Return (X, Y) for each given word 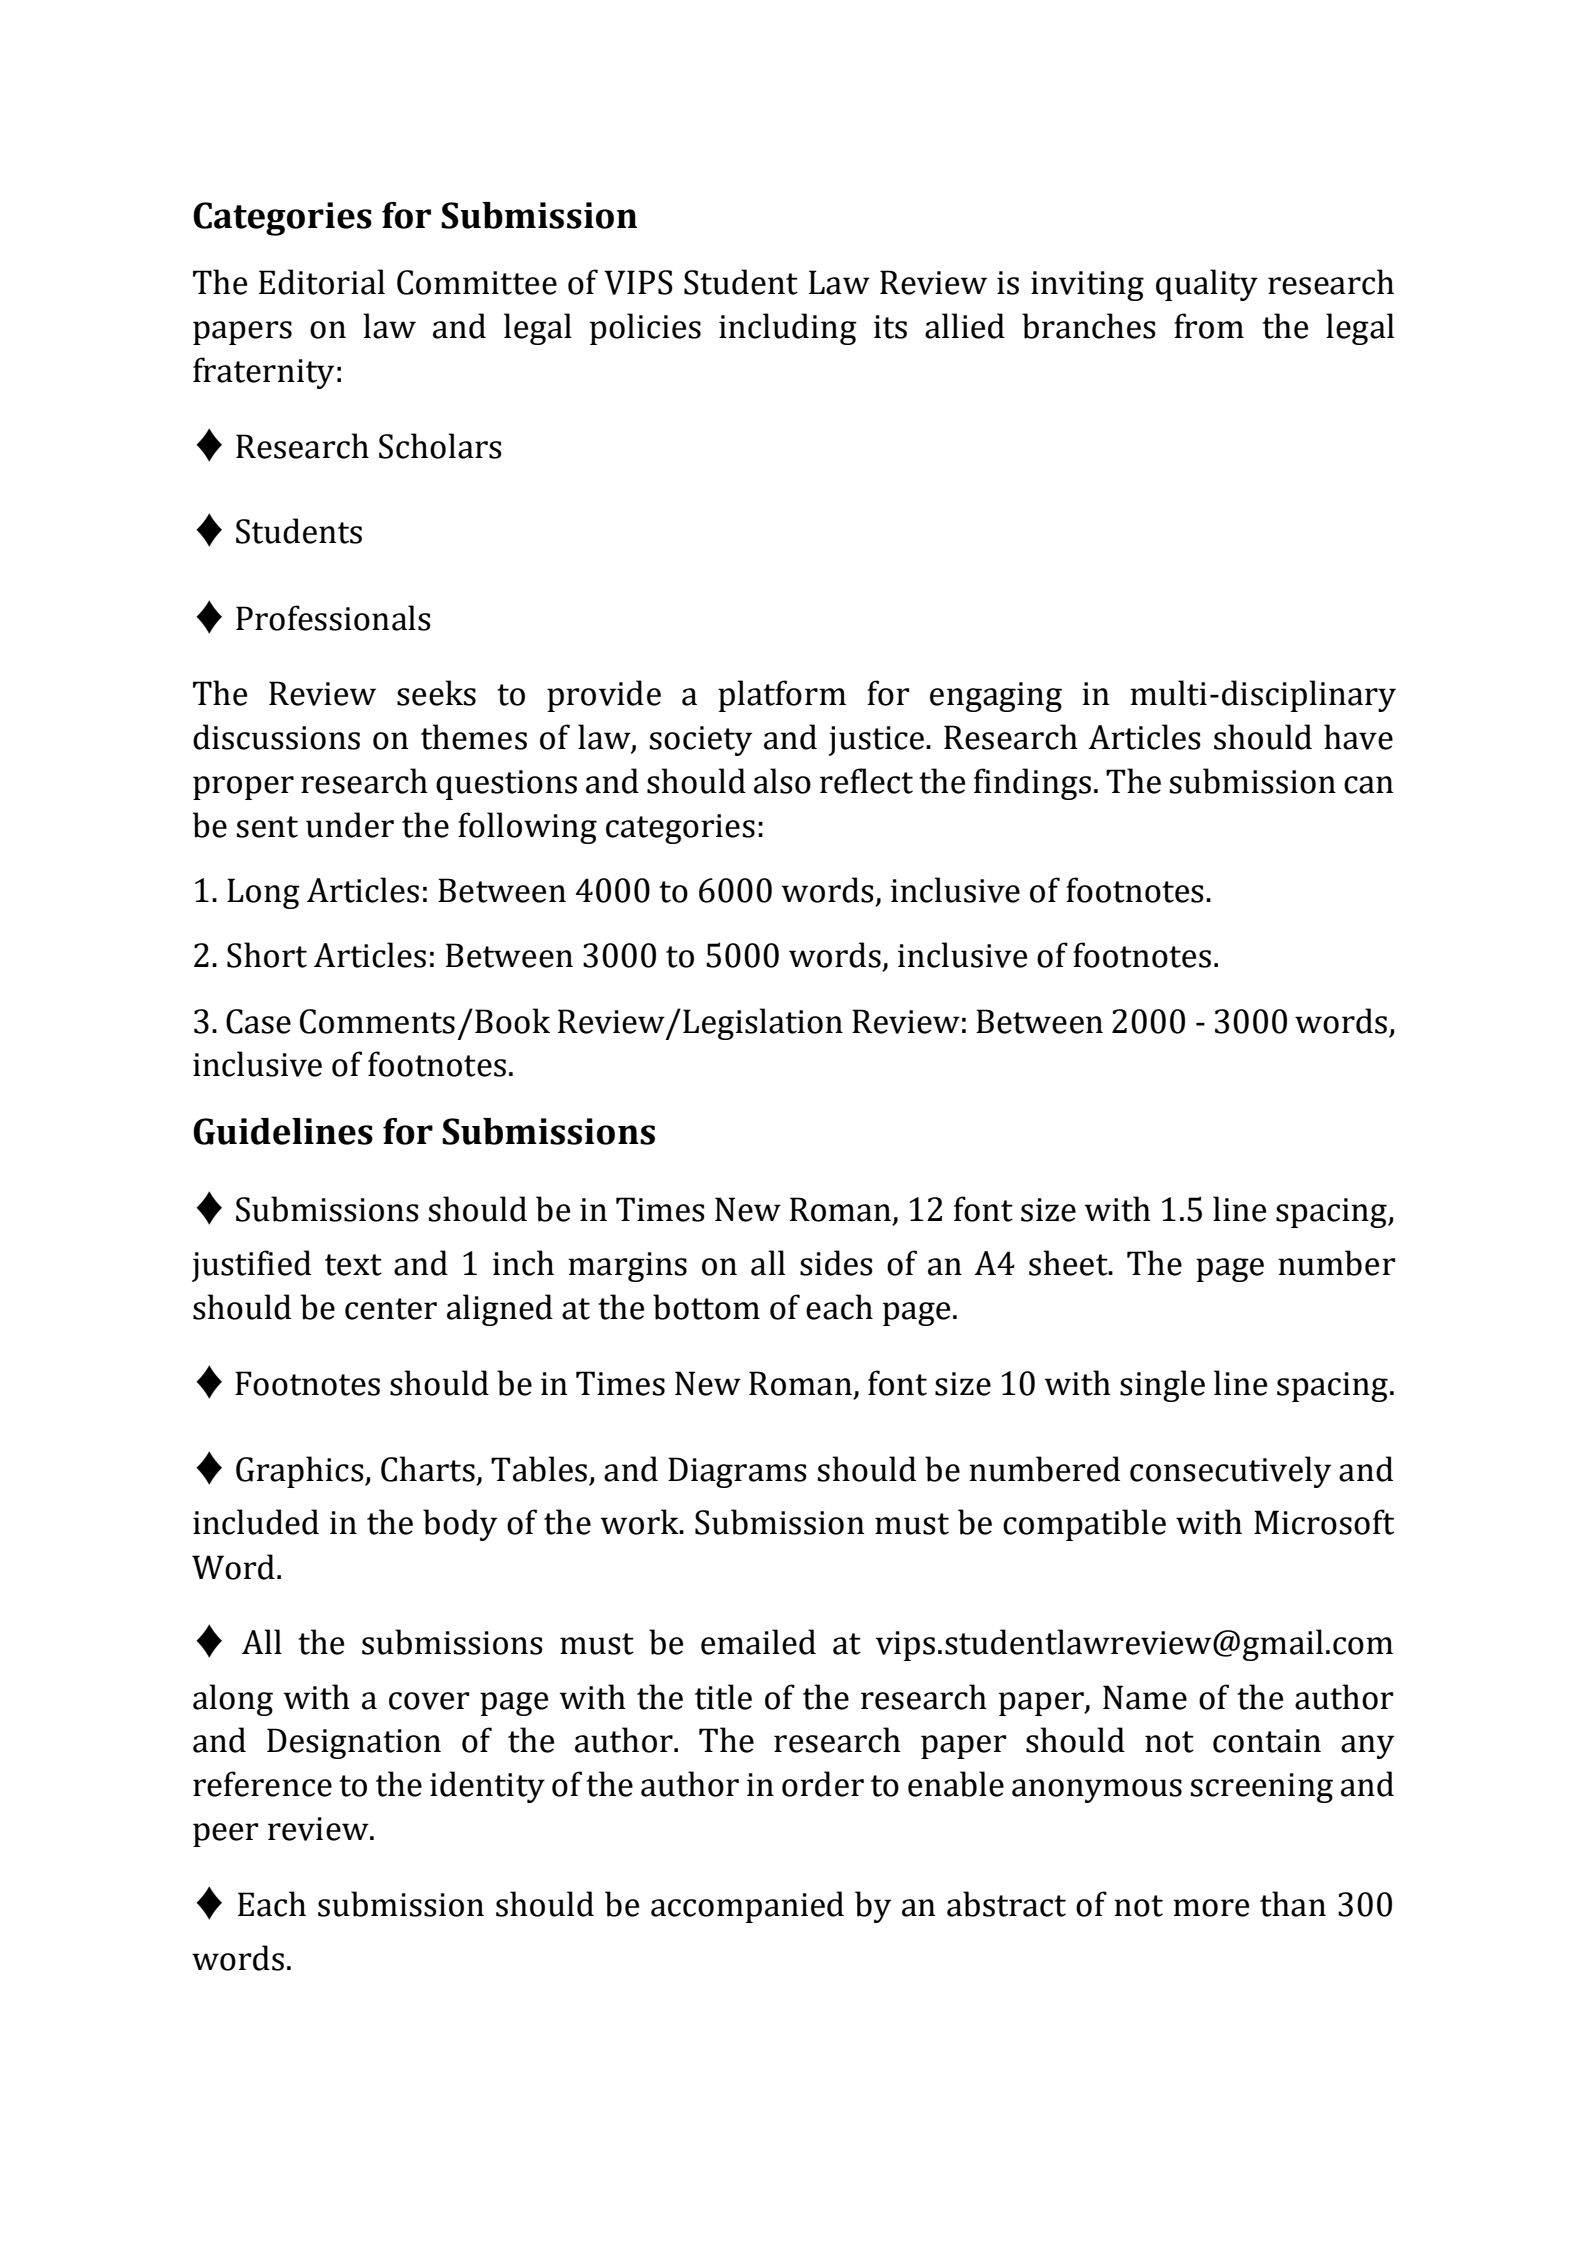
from (1209, 326)
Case (258, 1021)
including (788, 329)
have (1358, 737)
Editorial (322, 282)
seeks (436, 693)
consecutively (1230, 1472)
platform (782, 696)
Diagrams (737, 1472)
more (1211, 1908)
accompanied (747, 1907)
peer (225, 1835)
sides (836, 1263)
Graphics (301, 1472)
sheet (1069, 1263)
